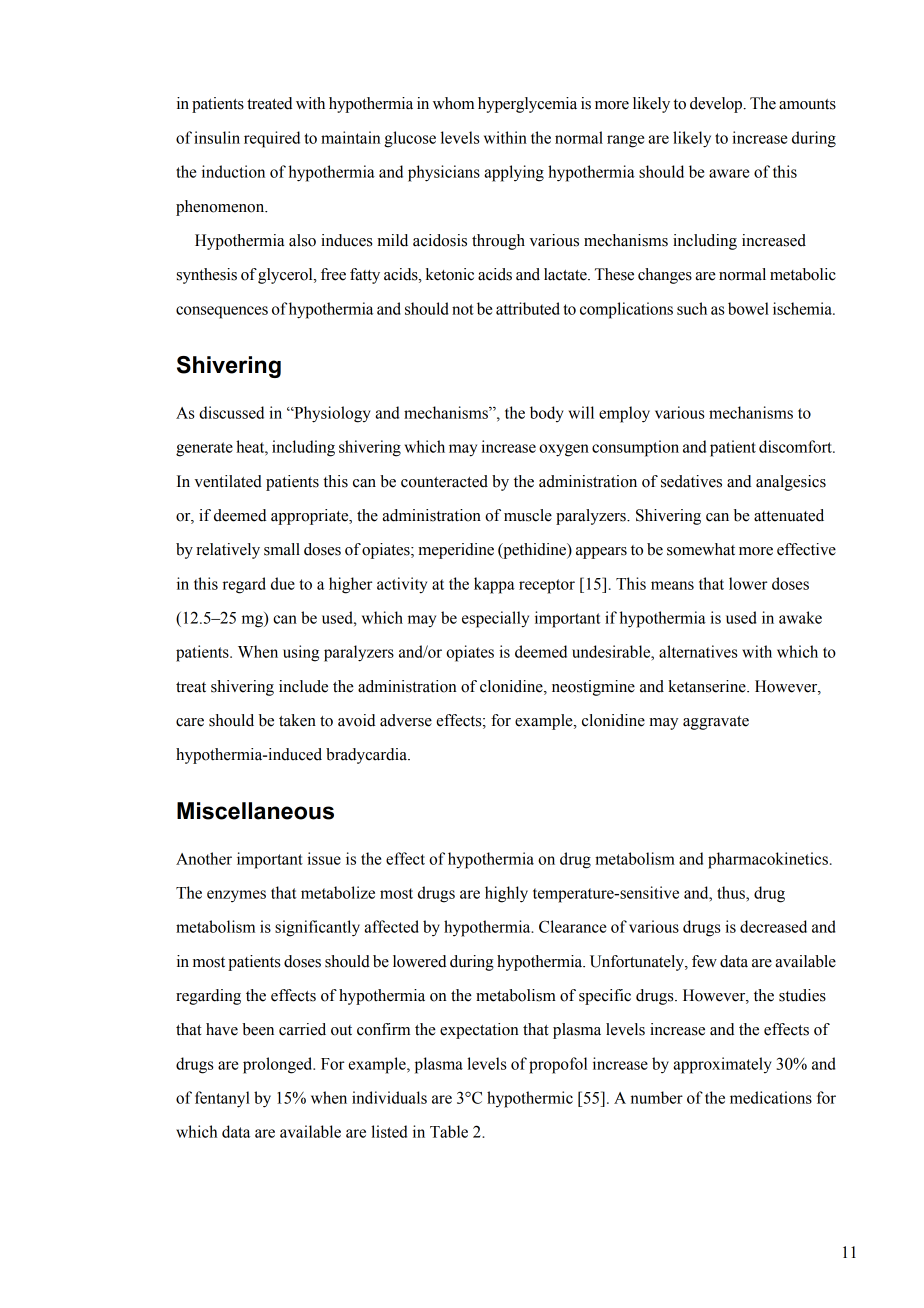 The width and height of the screenshot is (924, 1308). I want to click on hypothermic, so click(530, 1099).
